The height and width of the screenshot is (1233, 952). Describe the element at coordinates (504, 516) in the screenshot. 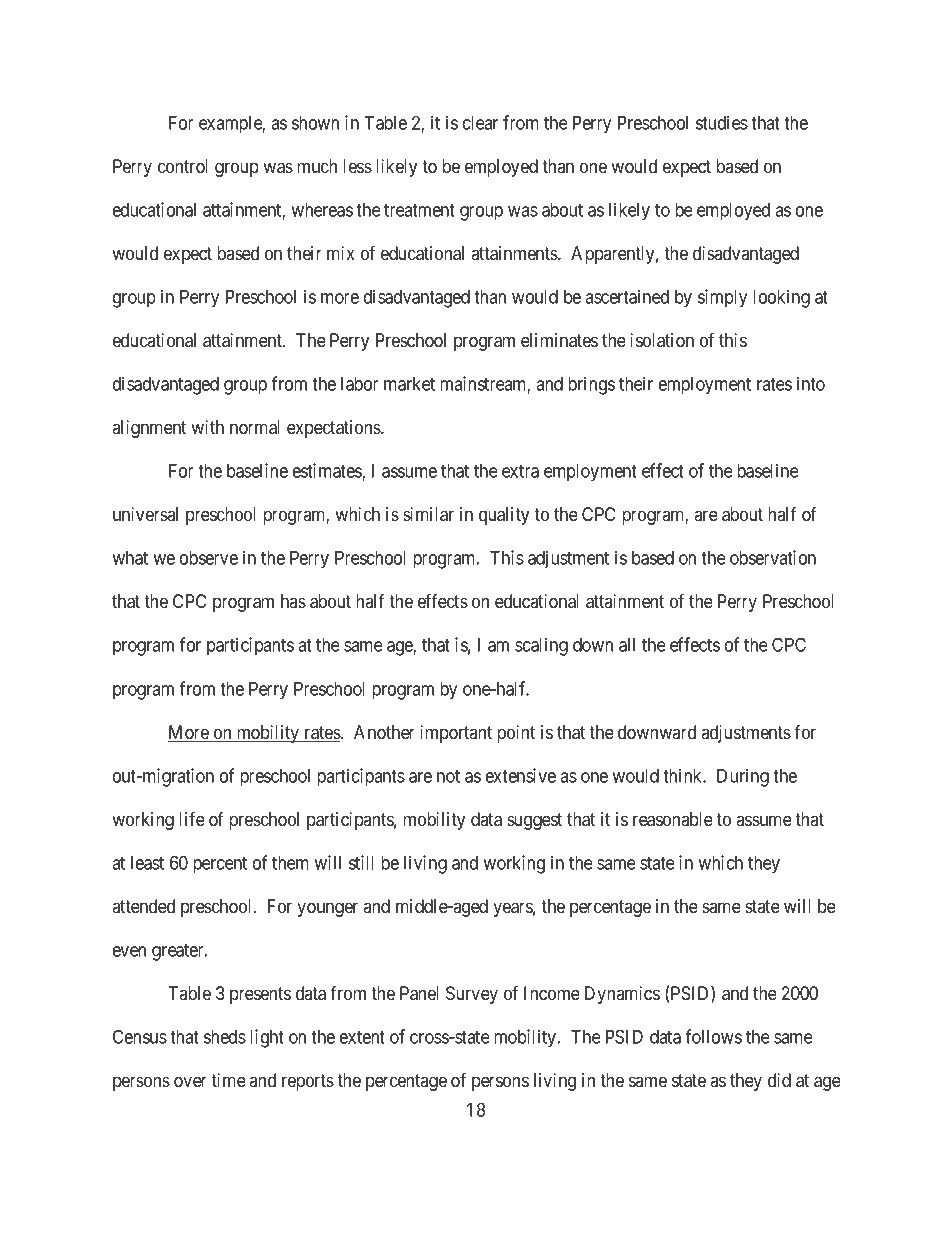

I see `quality` at that location.
